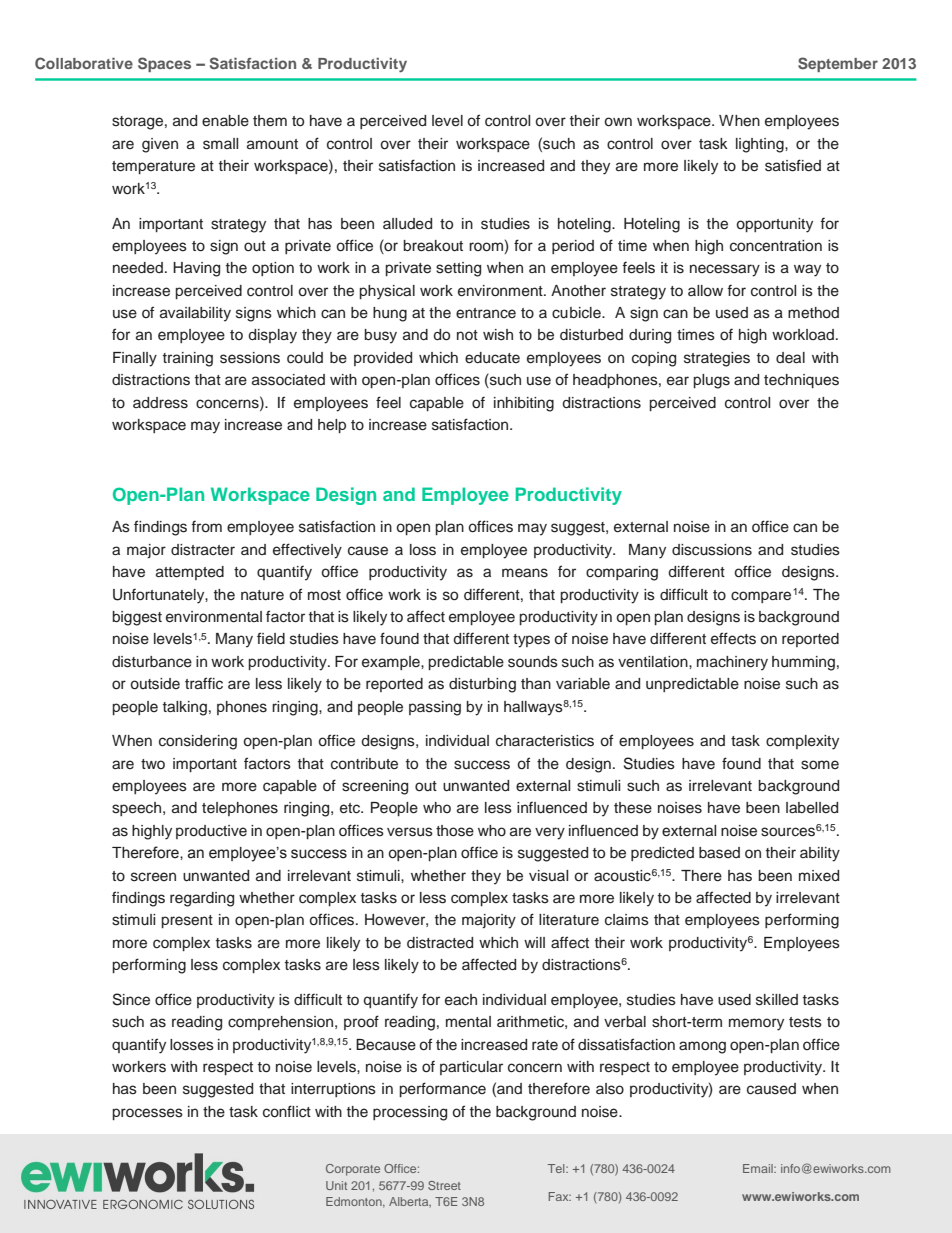 This image has width=952, height=1233. What do you see at coordinates (618, 122) in the image?
I see `own` at bounding box center [618, 122].
